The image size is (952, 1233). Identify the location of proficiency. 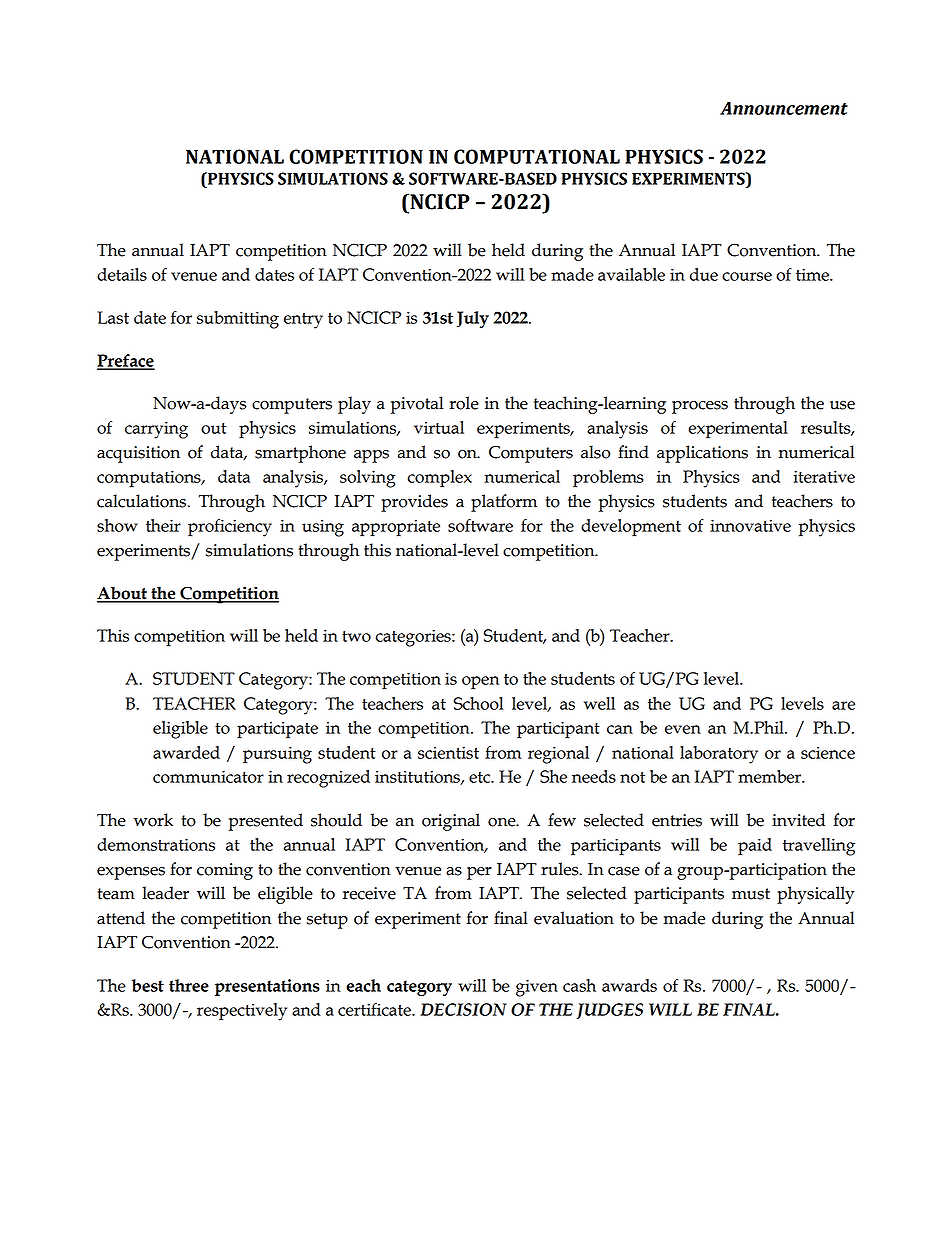
(230, 528).
